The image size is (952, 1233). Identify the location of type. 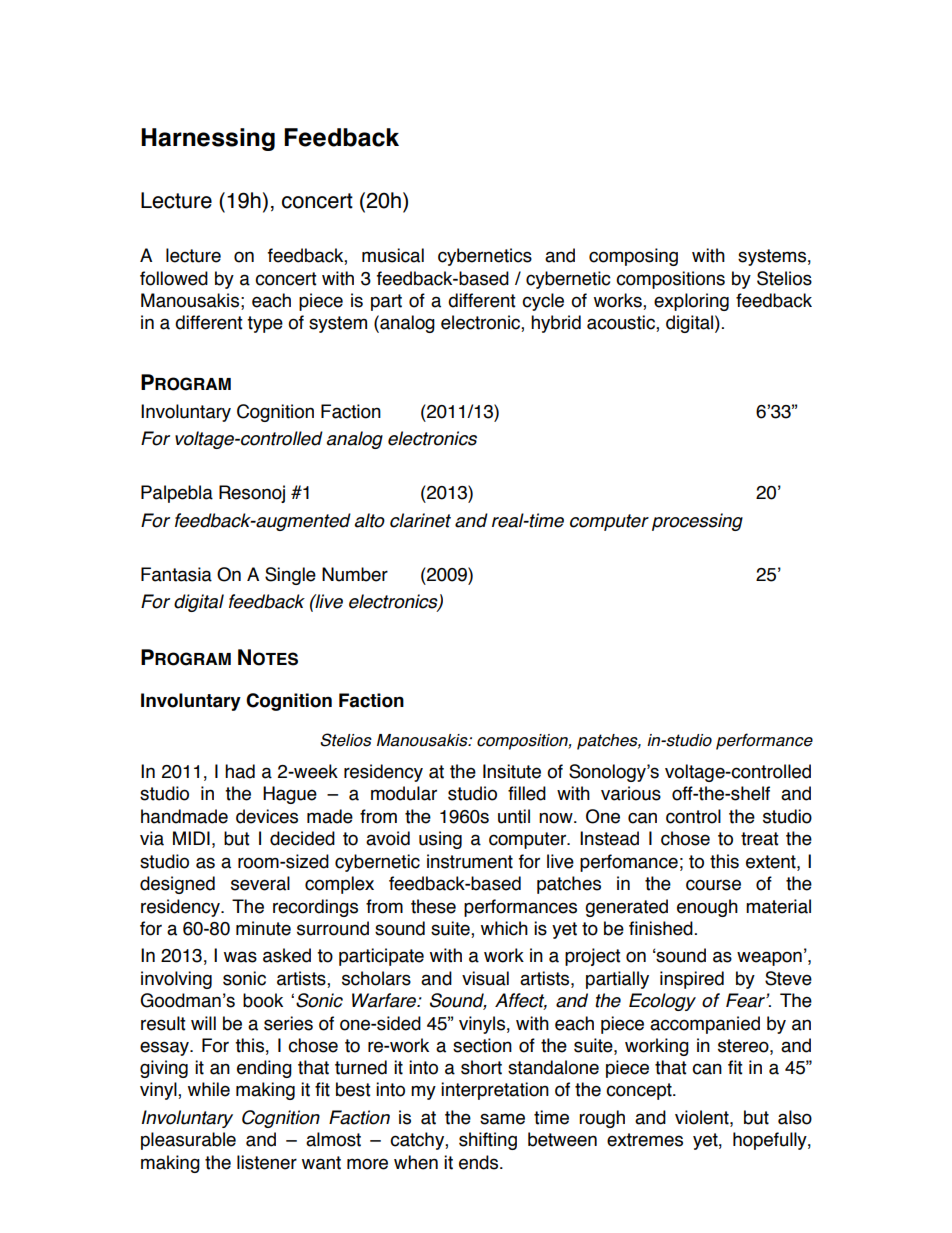
(265, 324).
